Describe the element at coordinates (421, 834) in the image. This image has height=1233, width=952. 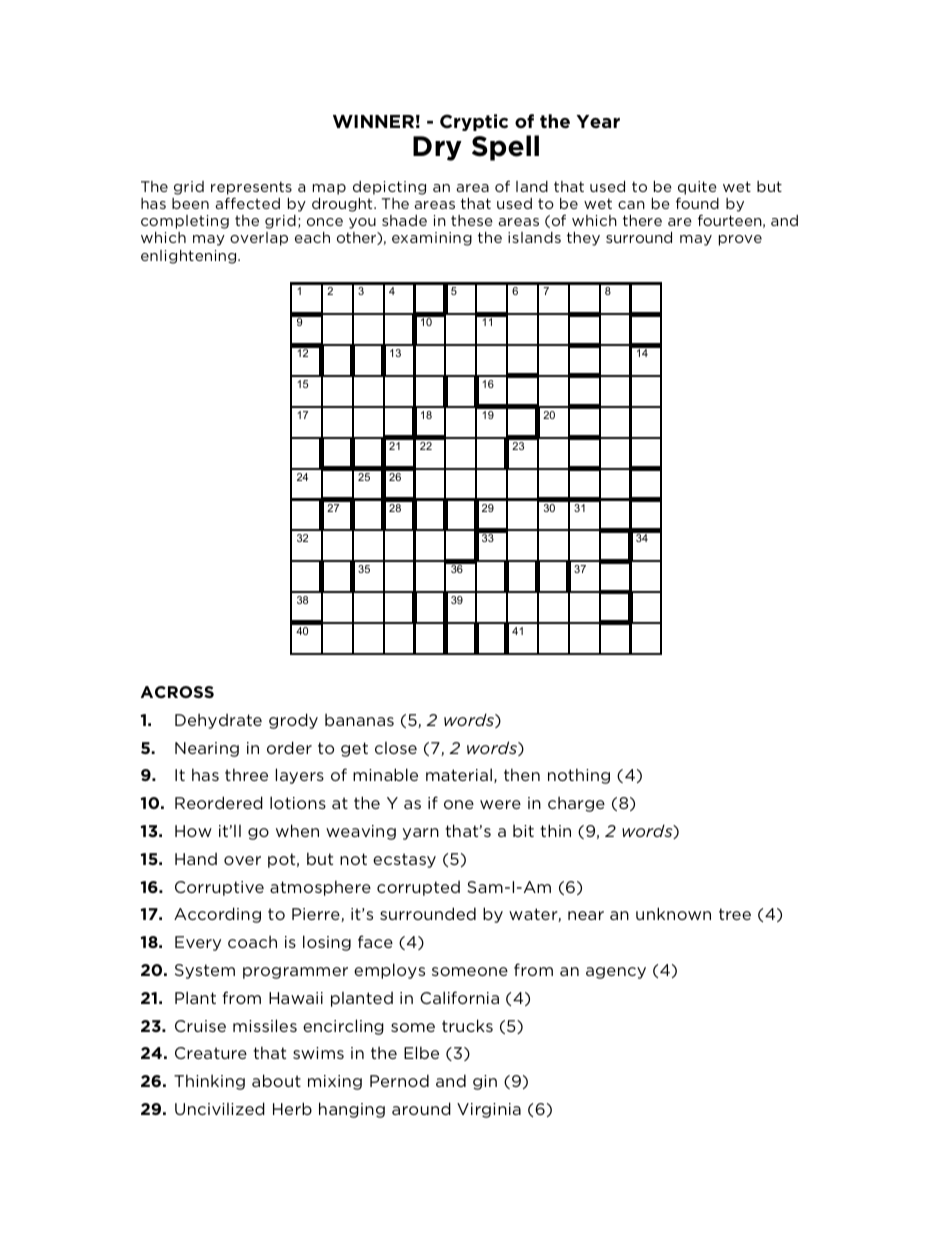
I see `yarn` at that location.
